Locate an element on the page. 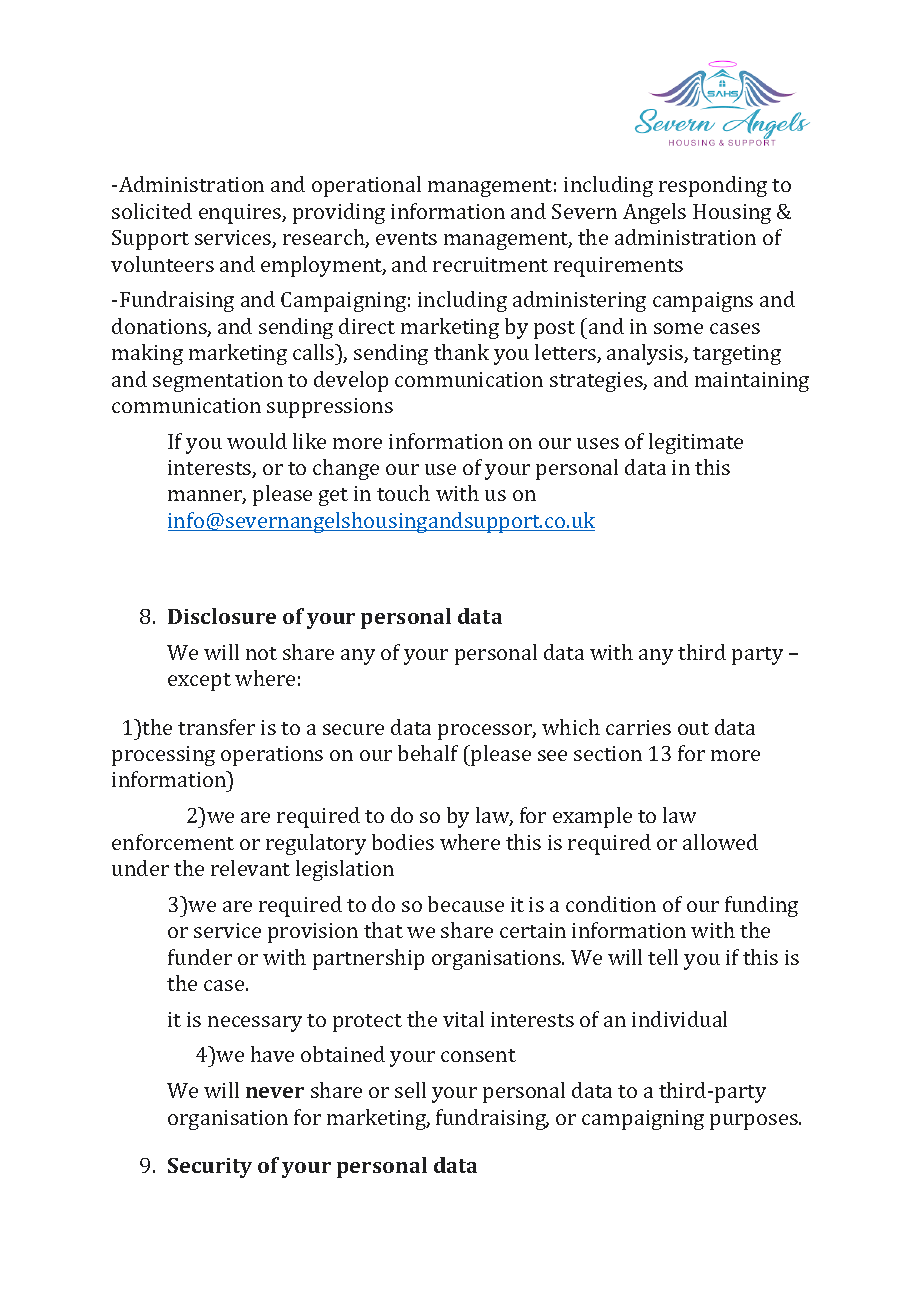 Image resolution: width=924 pixels, height=1308 pixels. would is located at coordinates (257, 441).
